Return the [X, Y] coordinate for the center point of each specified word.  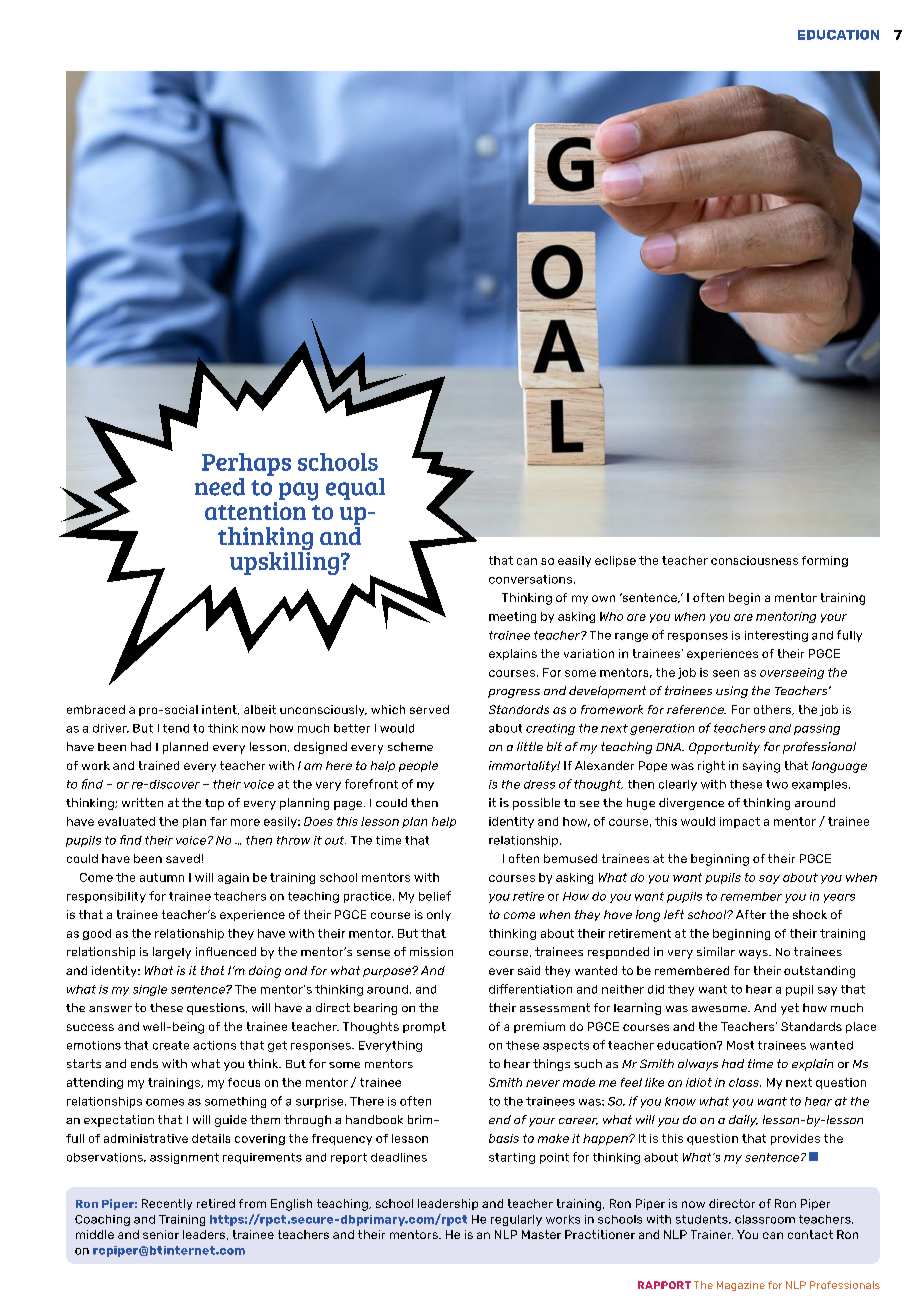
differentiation [530, 989]
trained [159, 765]
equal [355, 489]
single [150, 990]
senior [161, 1234]
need [220, 487]
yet [790, 1009]
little [530, 746]
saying [761, 767]
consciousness [754, 560]
